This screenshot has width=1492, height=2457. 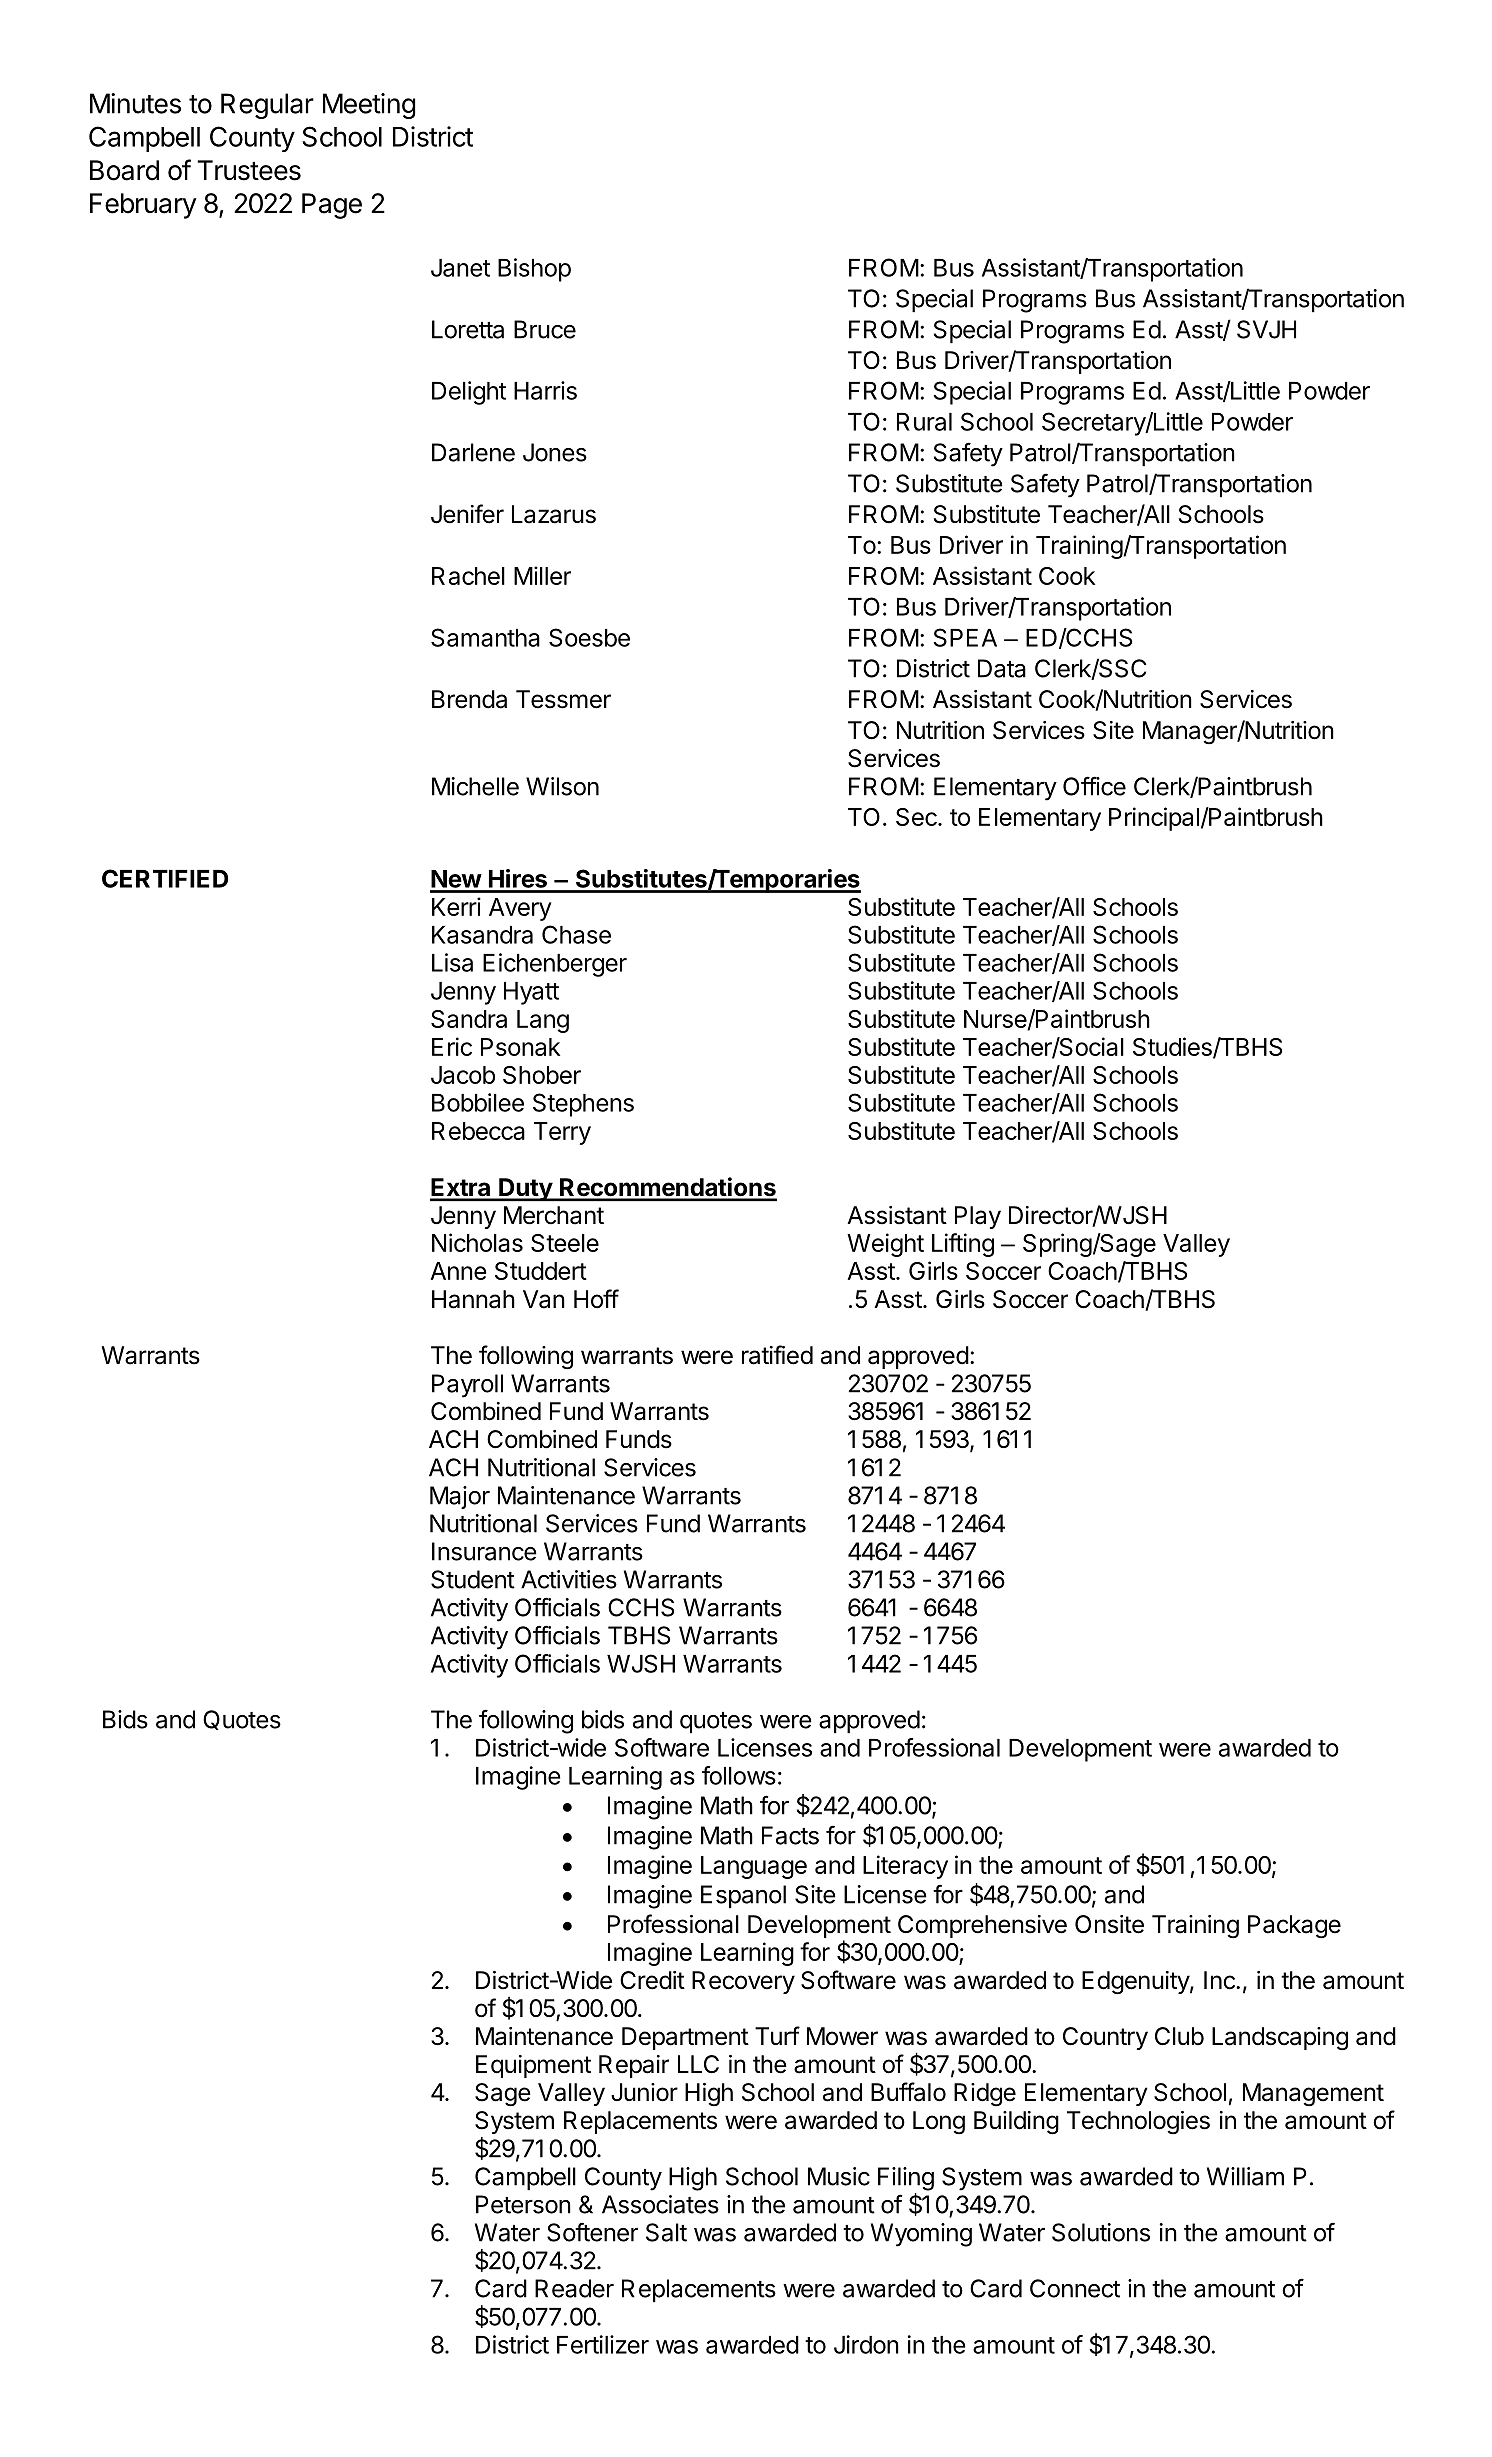 I want to click on Peterson, so click(x=523, y=2204).
